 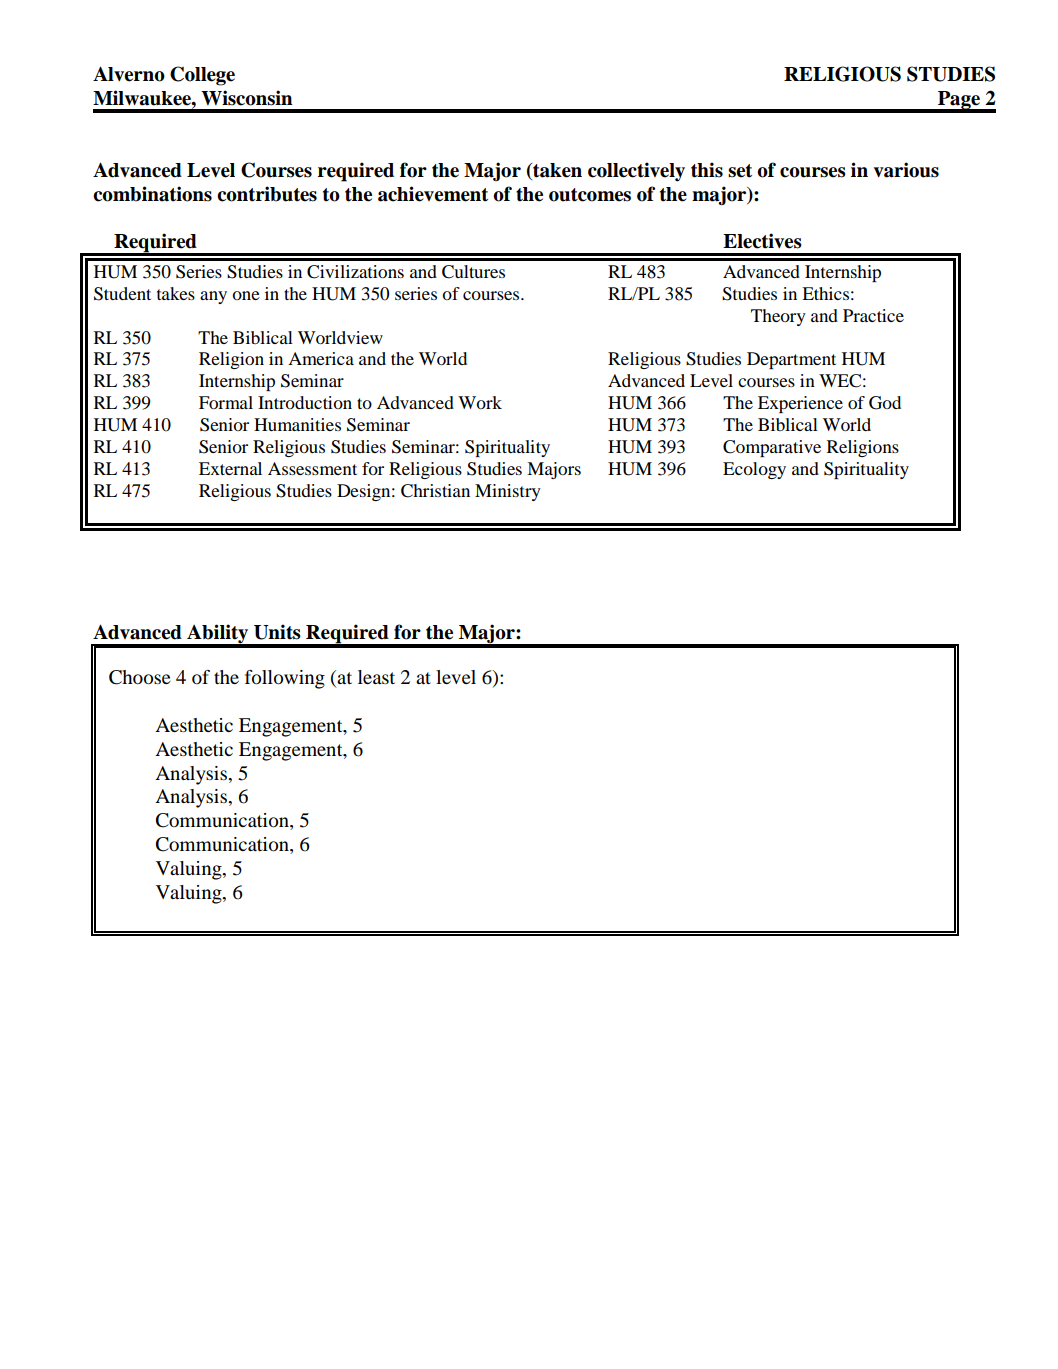 What do you see at coordinates (885, 403) in the screenshot?
I see `God` at bounding box center [885, 403].
